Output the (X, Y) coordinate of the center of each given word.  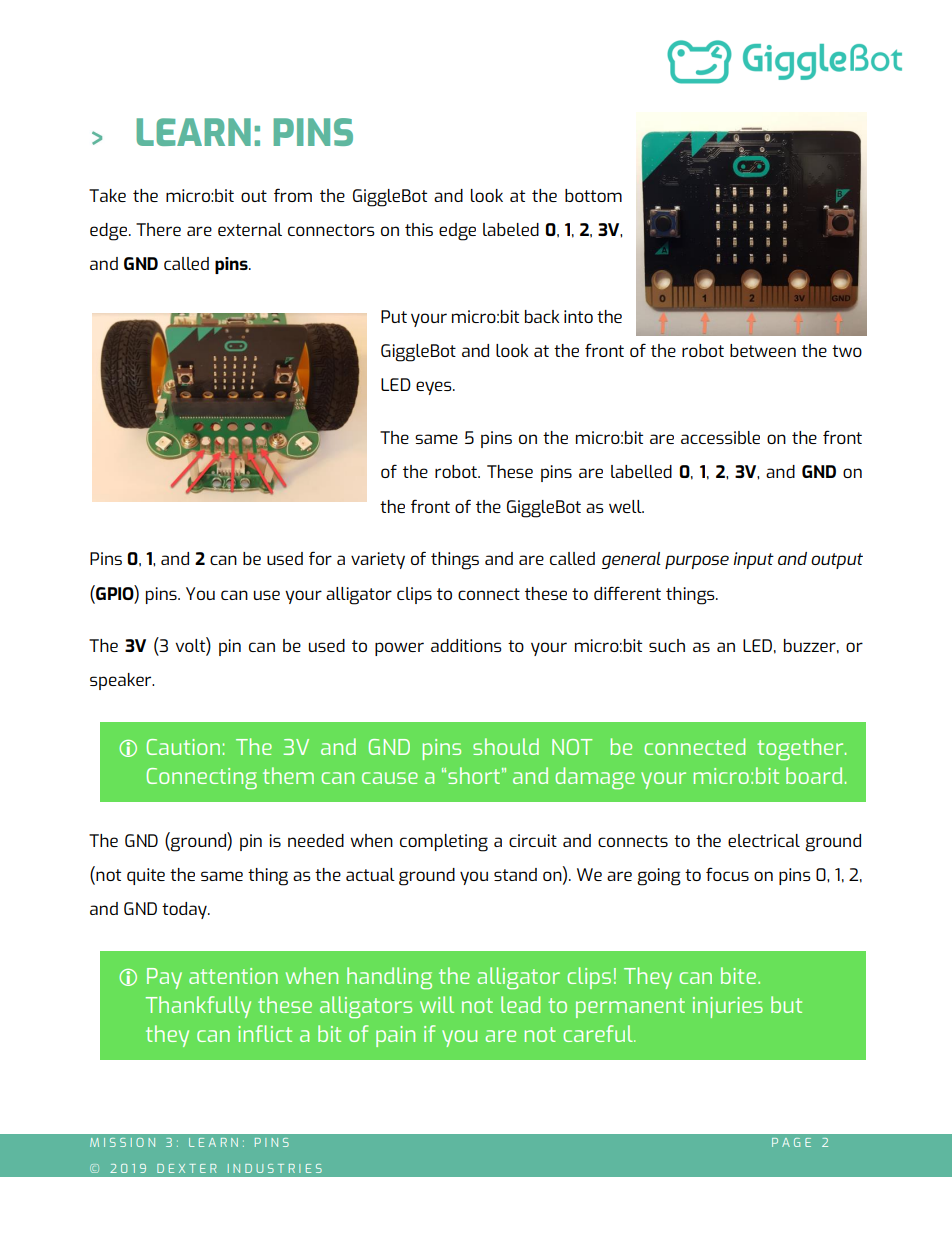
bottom (593, 195)
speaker (122, 681)
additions (466, 645)
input (754, 560)
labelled (641, 471)
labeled (511, 229)
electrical (764, 840)
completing (444, 843)
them (288, 775)
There (158, 229)
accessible (720, 437)
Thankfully (198, 1007)
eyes (435, 388)
